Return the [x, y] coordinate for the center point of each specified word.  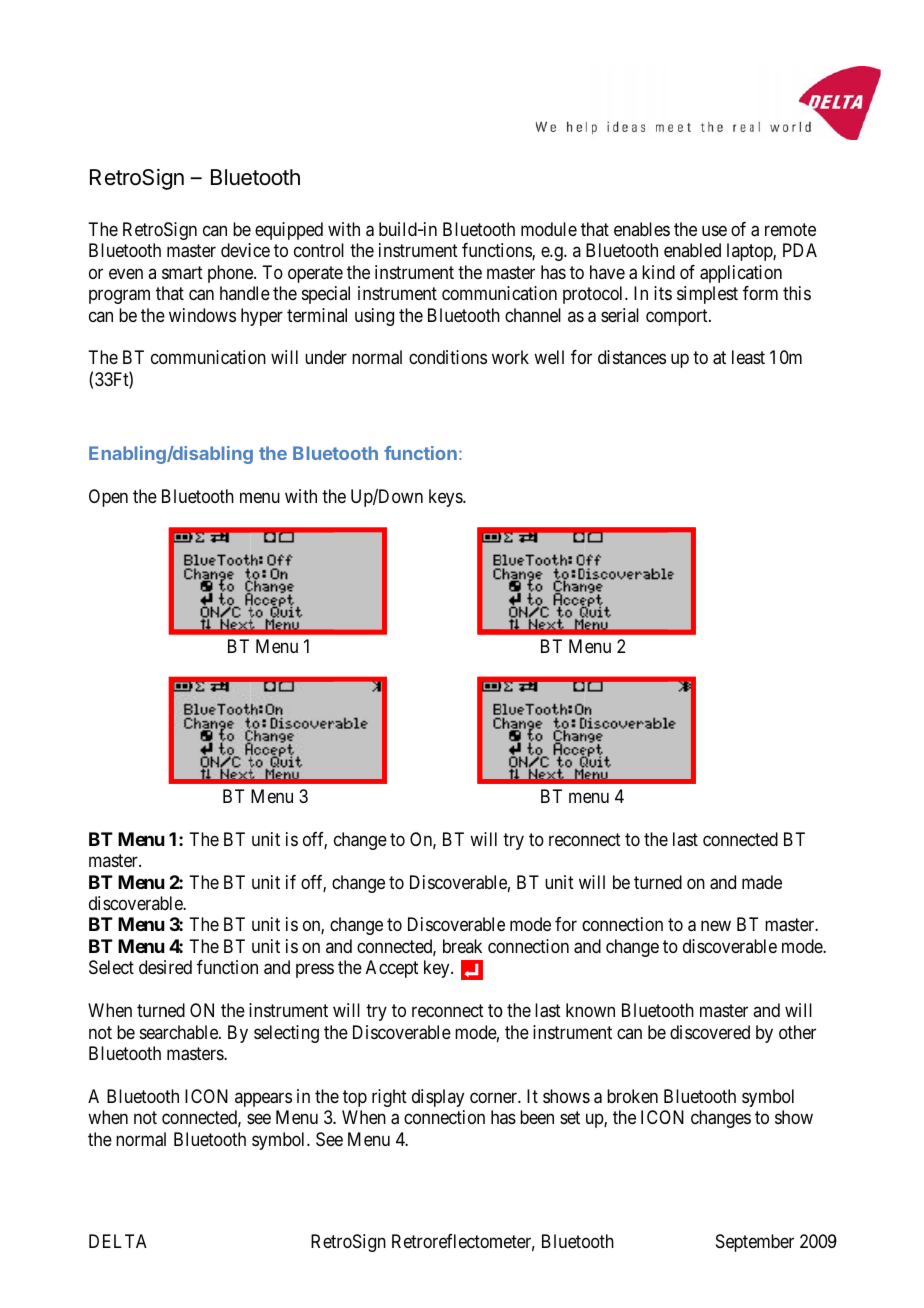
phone [231, 274]
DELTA [118, 1241]
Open [108, 498]
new [716, 926]
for [566, 924]
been [537, 1117]
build [398, 229]
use [714, 230]
